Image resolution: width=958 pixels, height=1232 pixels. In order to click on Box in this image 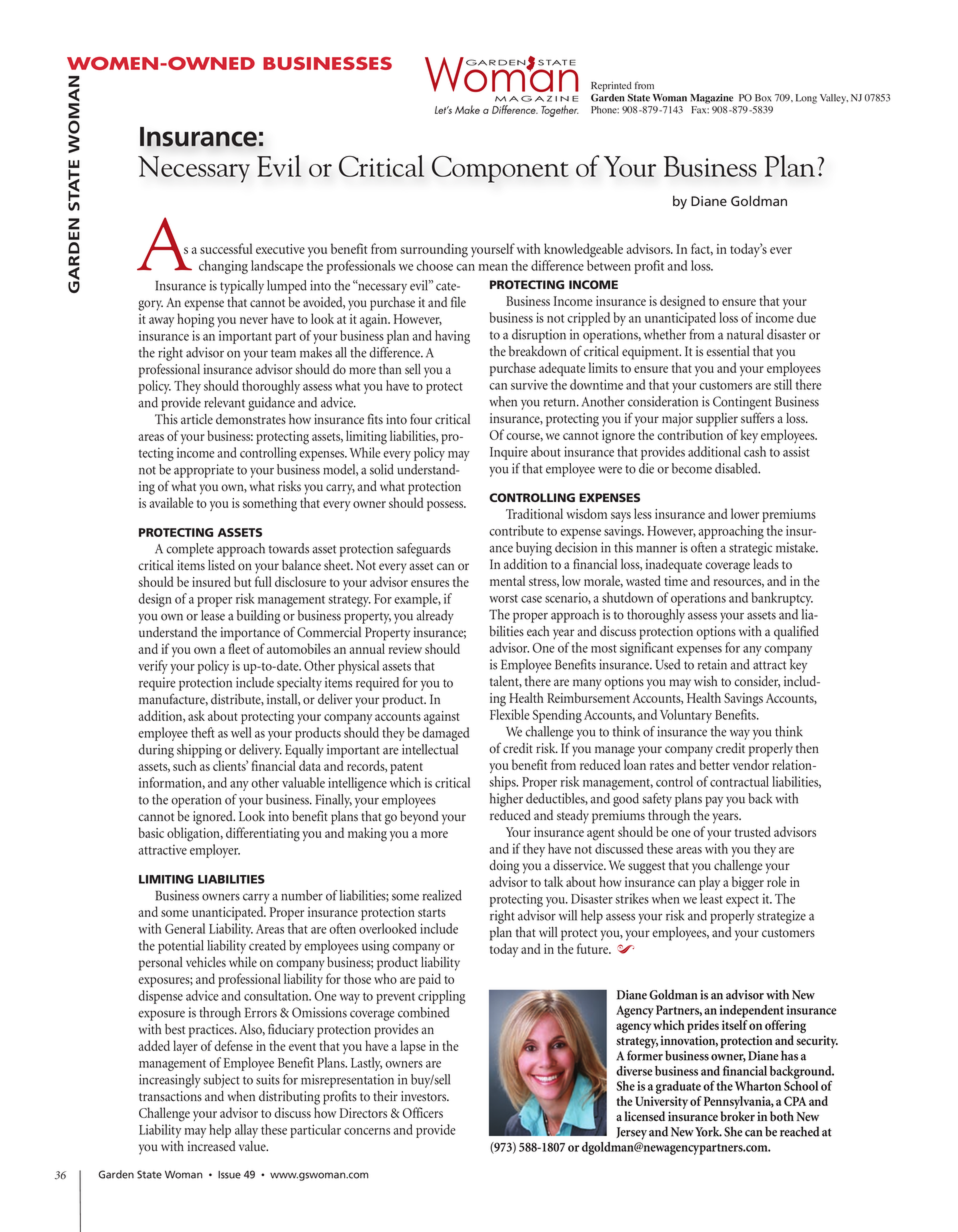, I will do `click(763, 98)`.
